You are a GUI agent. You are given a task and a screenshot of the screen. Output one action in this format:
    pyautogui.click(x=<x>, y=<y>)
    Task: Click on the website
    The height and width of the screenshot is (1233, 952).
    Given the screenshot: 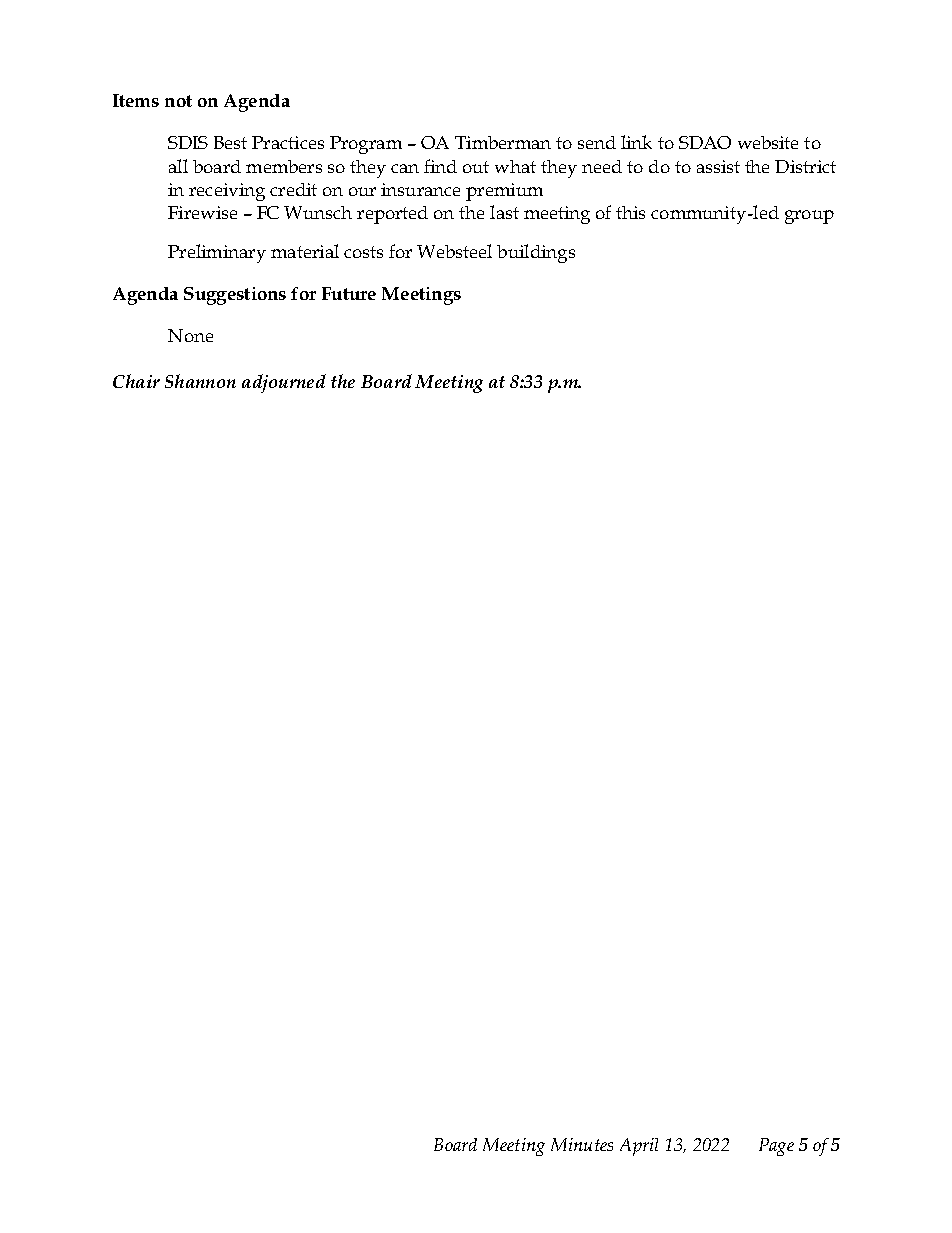 What is the action you would take?
    pyautogui.click(x=768, y=142)
